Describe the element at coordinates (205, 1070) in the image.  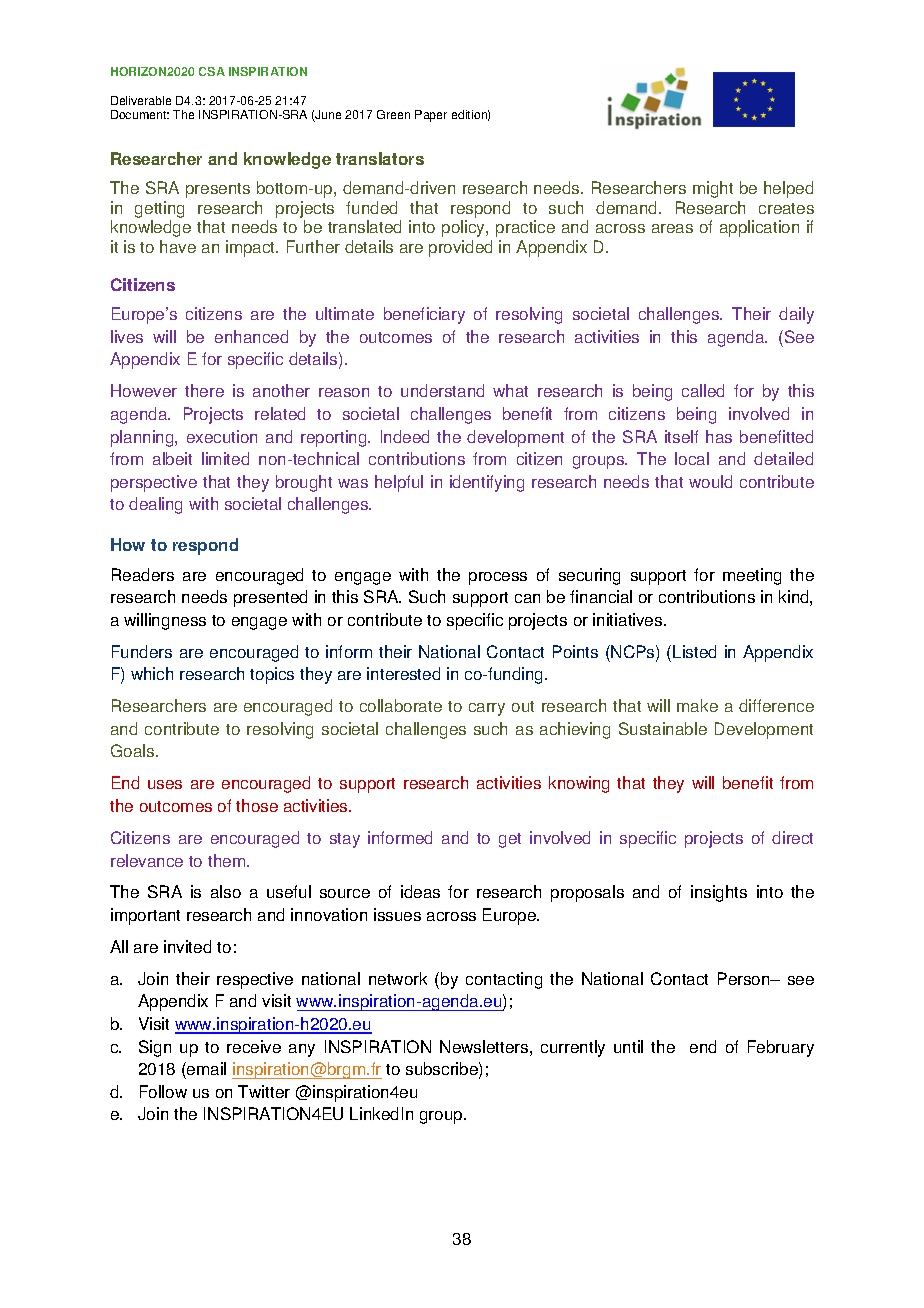
I see `email` at that location.
